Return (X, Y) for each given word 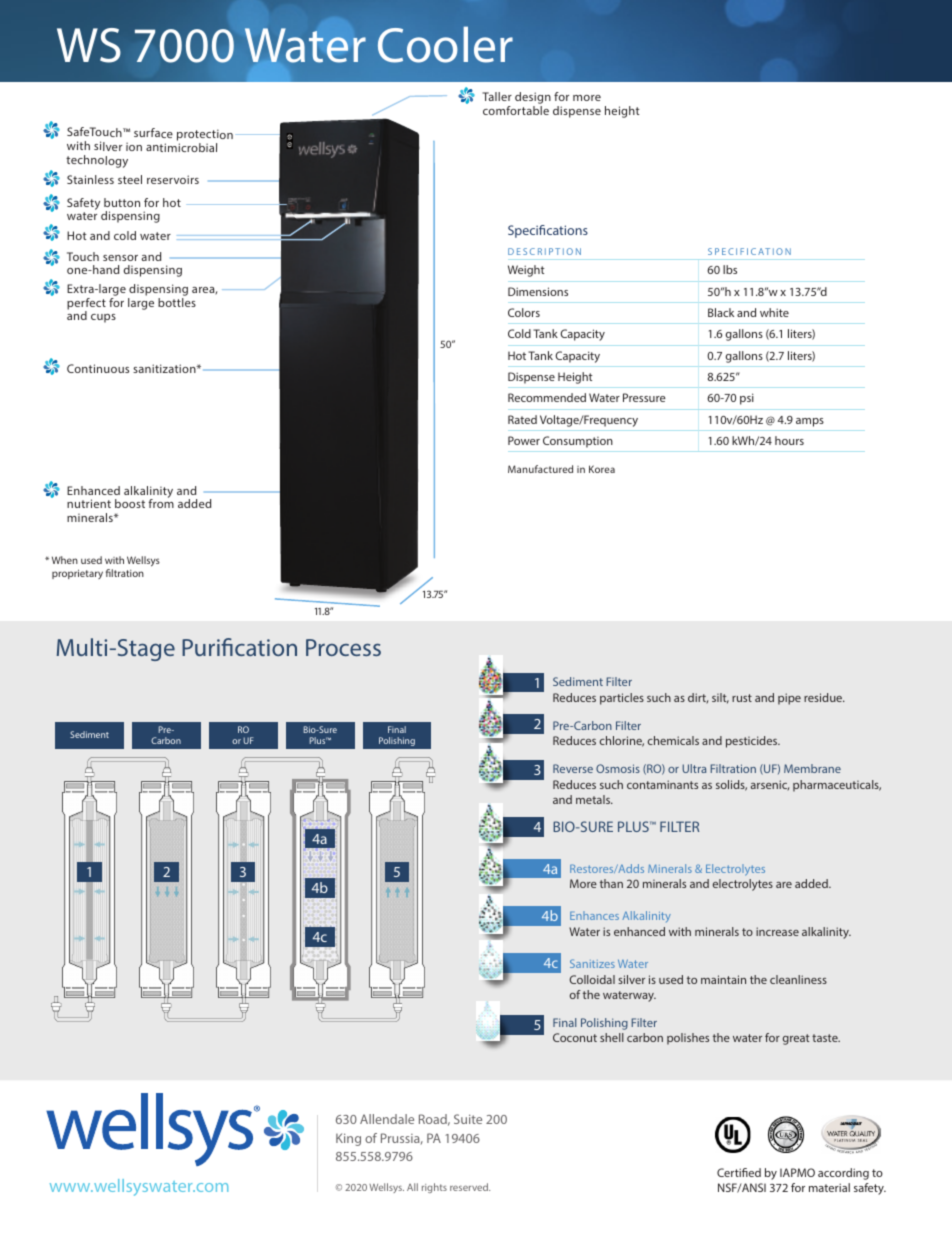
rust (742, 698)
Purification (239, 647)
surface (153, 133)
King (348, 1139)
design (533, 99)
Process (343, 647)
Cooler (445, 45)
